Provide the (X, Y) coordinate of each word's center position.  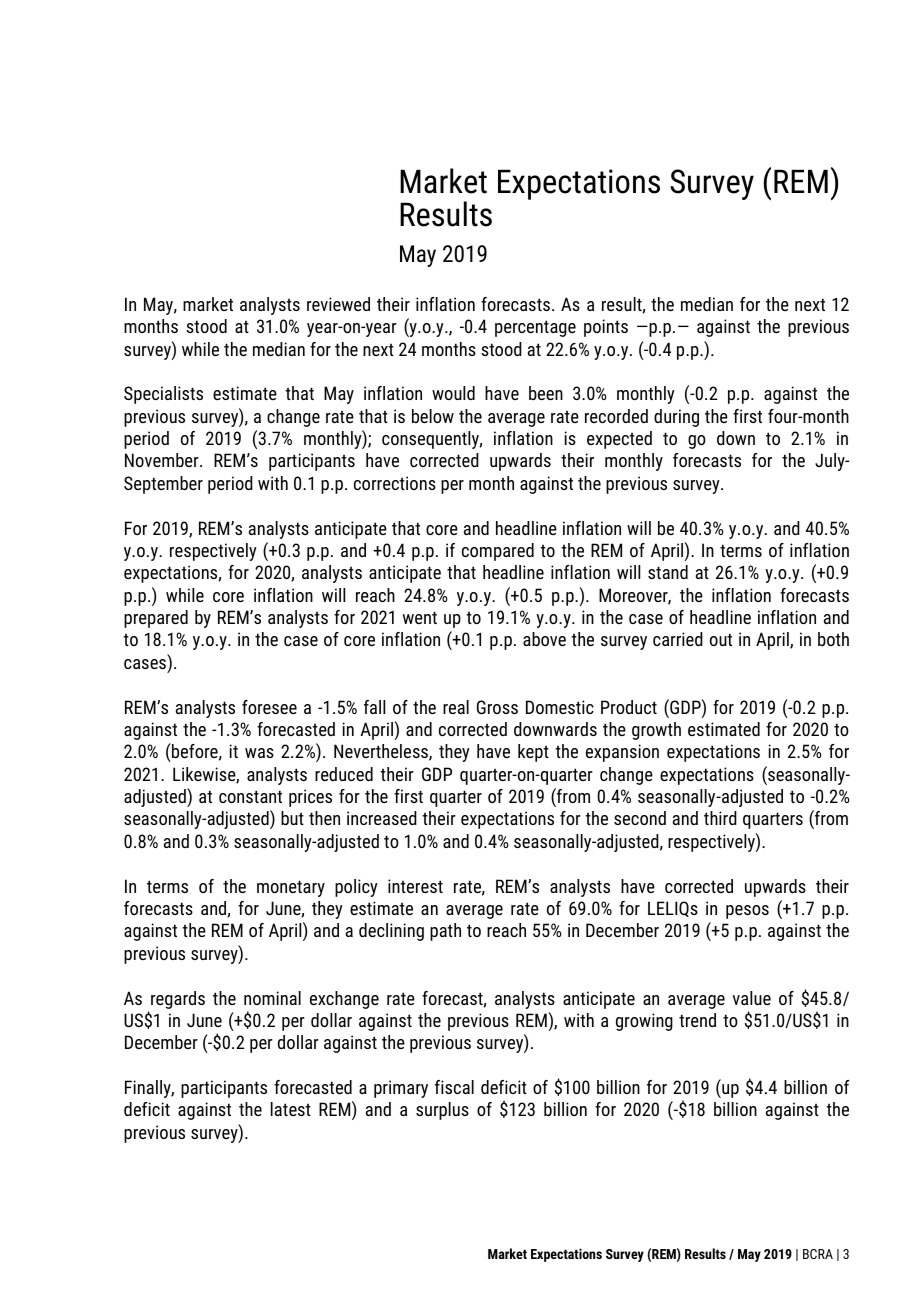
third (720, 818)
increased (382, 818)
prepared (156, 619)
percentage (535, 328)
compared (498, 552)
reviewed (338, 304)
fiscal (454, 1087)
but (292, 818)
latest (291, 1109)
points (606, 328)
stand (668, 572)
